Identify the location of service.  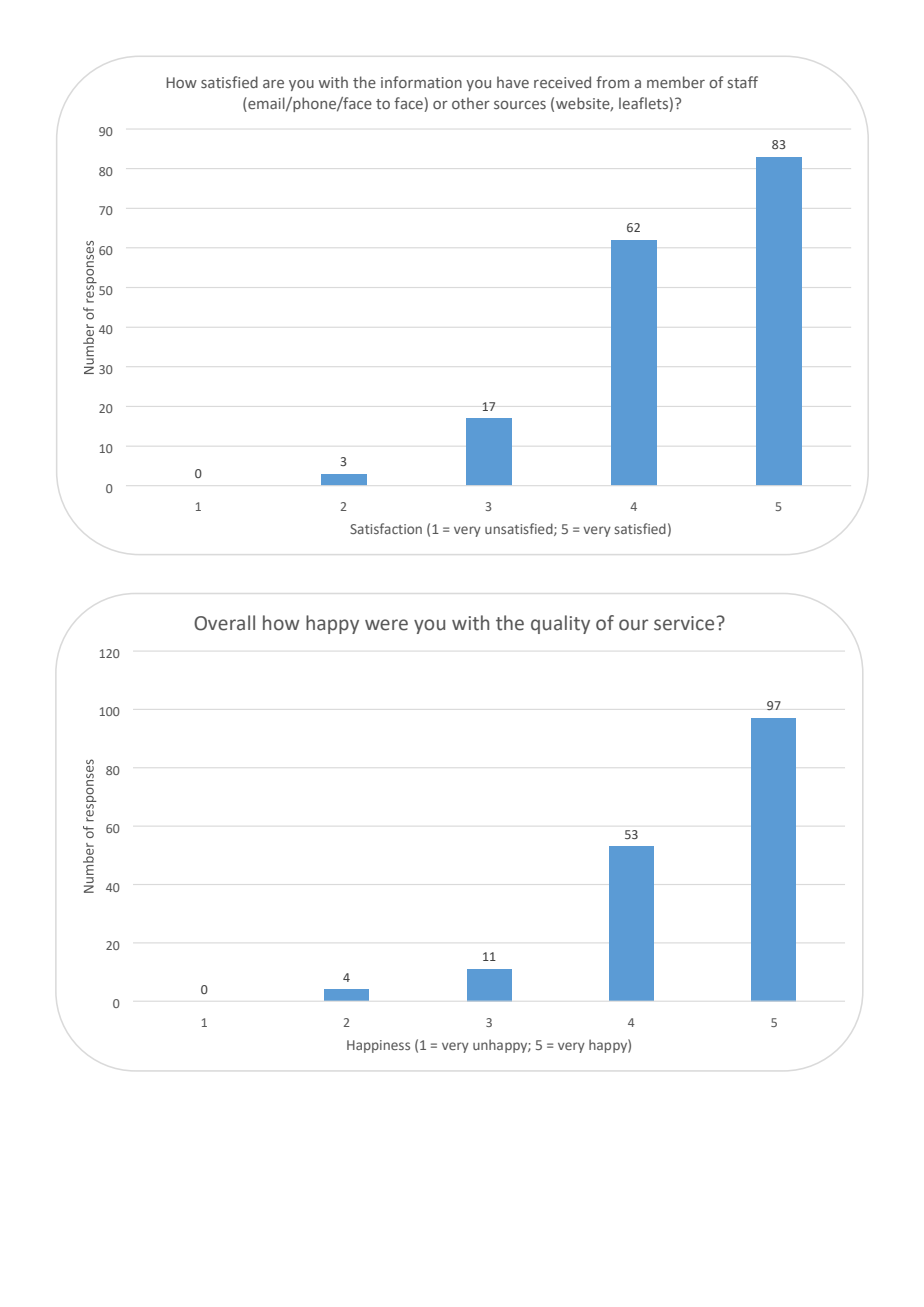
(684, 623).
